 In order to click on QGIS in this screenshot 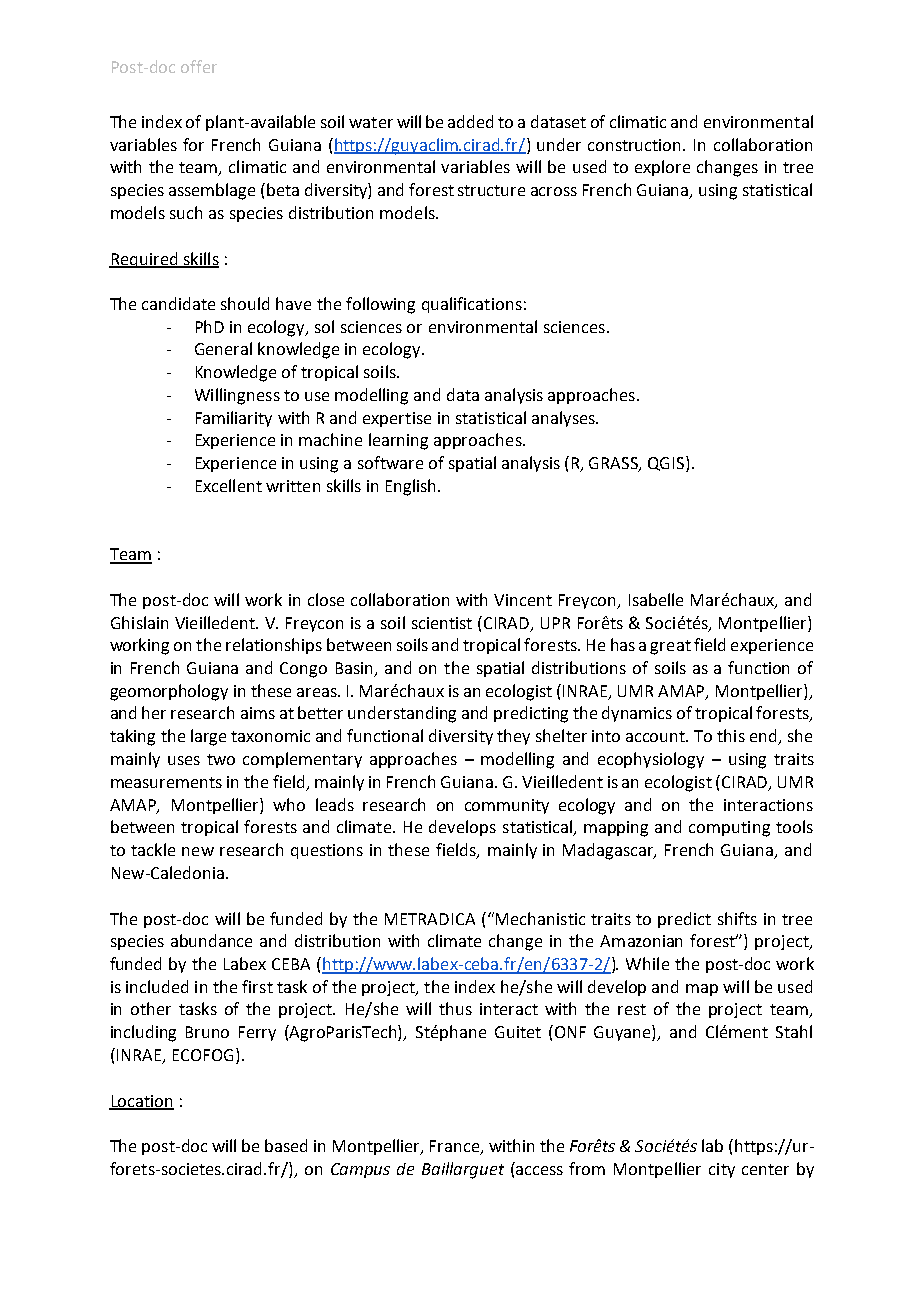, I will do `click(667, 464)`.
